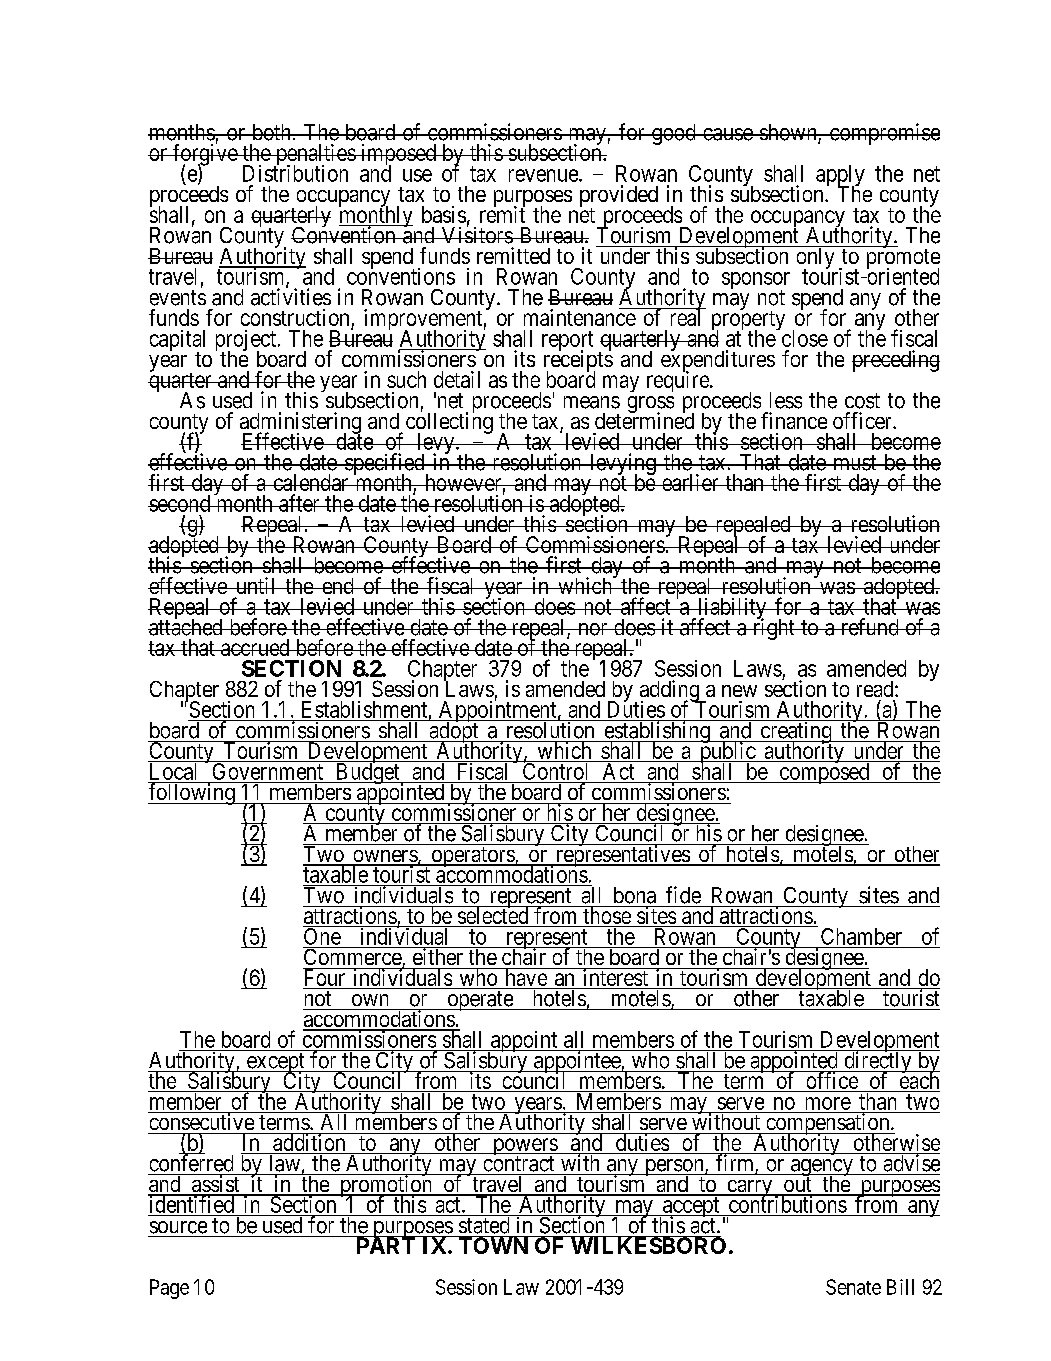 This document has width=1051, height=1361. Describe the element at coordinates (853, 1287) in the document. I see `Senate` at that location.
